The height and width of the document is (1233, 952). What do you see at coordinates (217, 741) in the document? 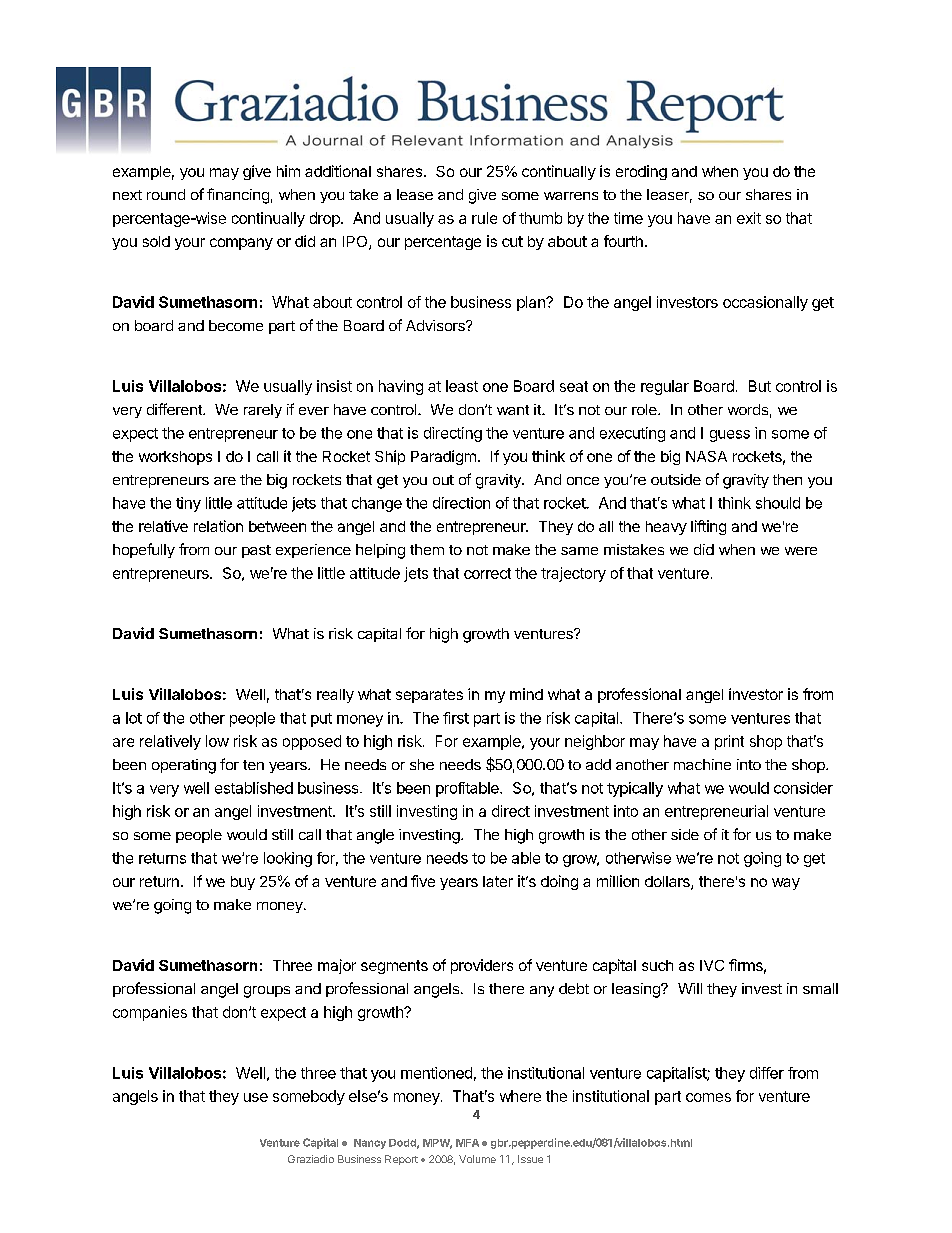
I see `low` at bounding box center [217, 741].
